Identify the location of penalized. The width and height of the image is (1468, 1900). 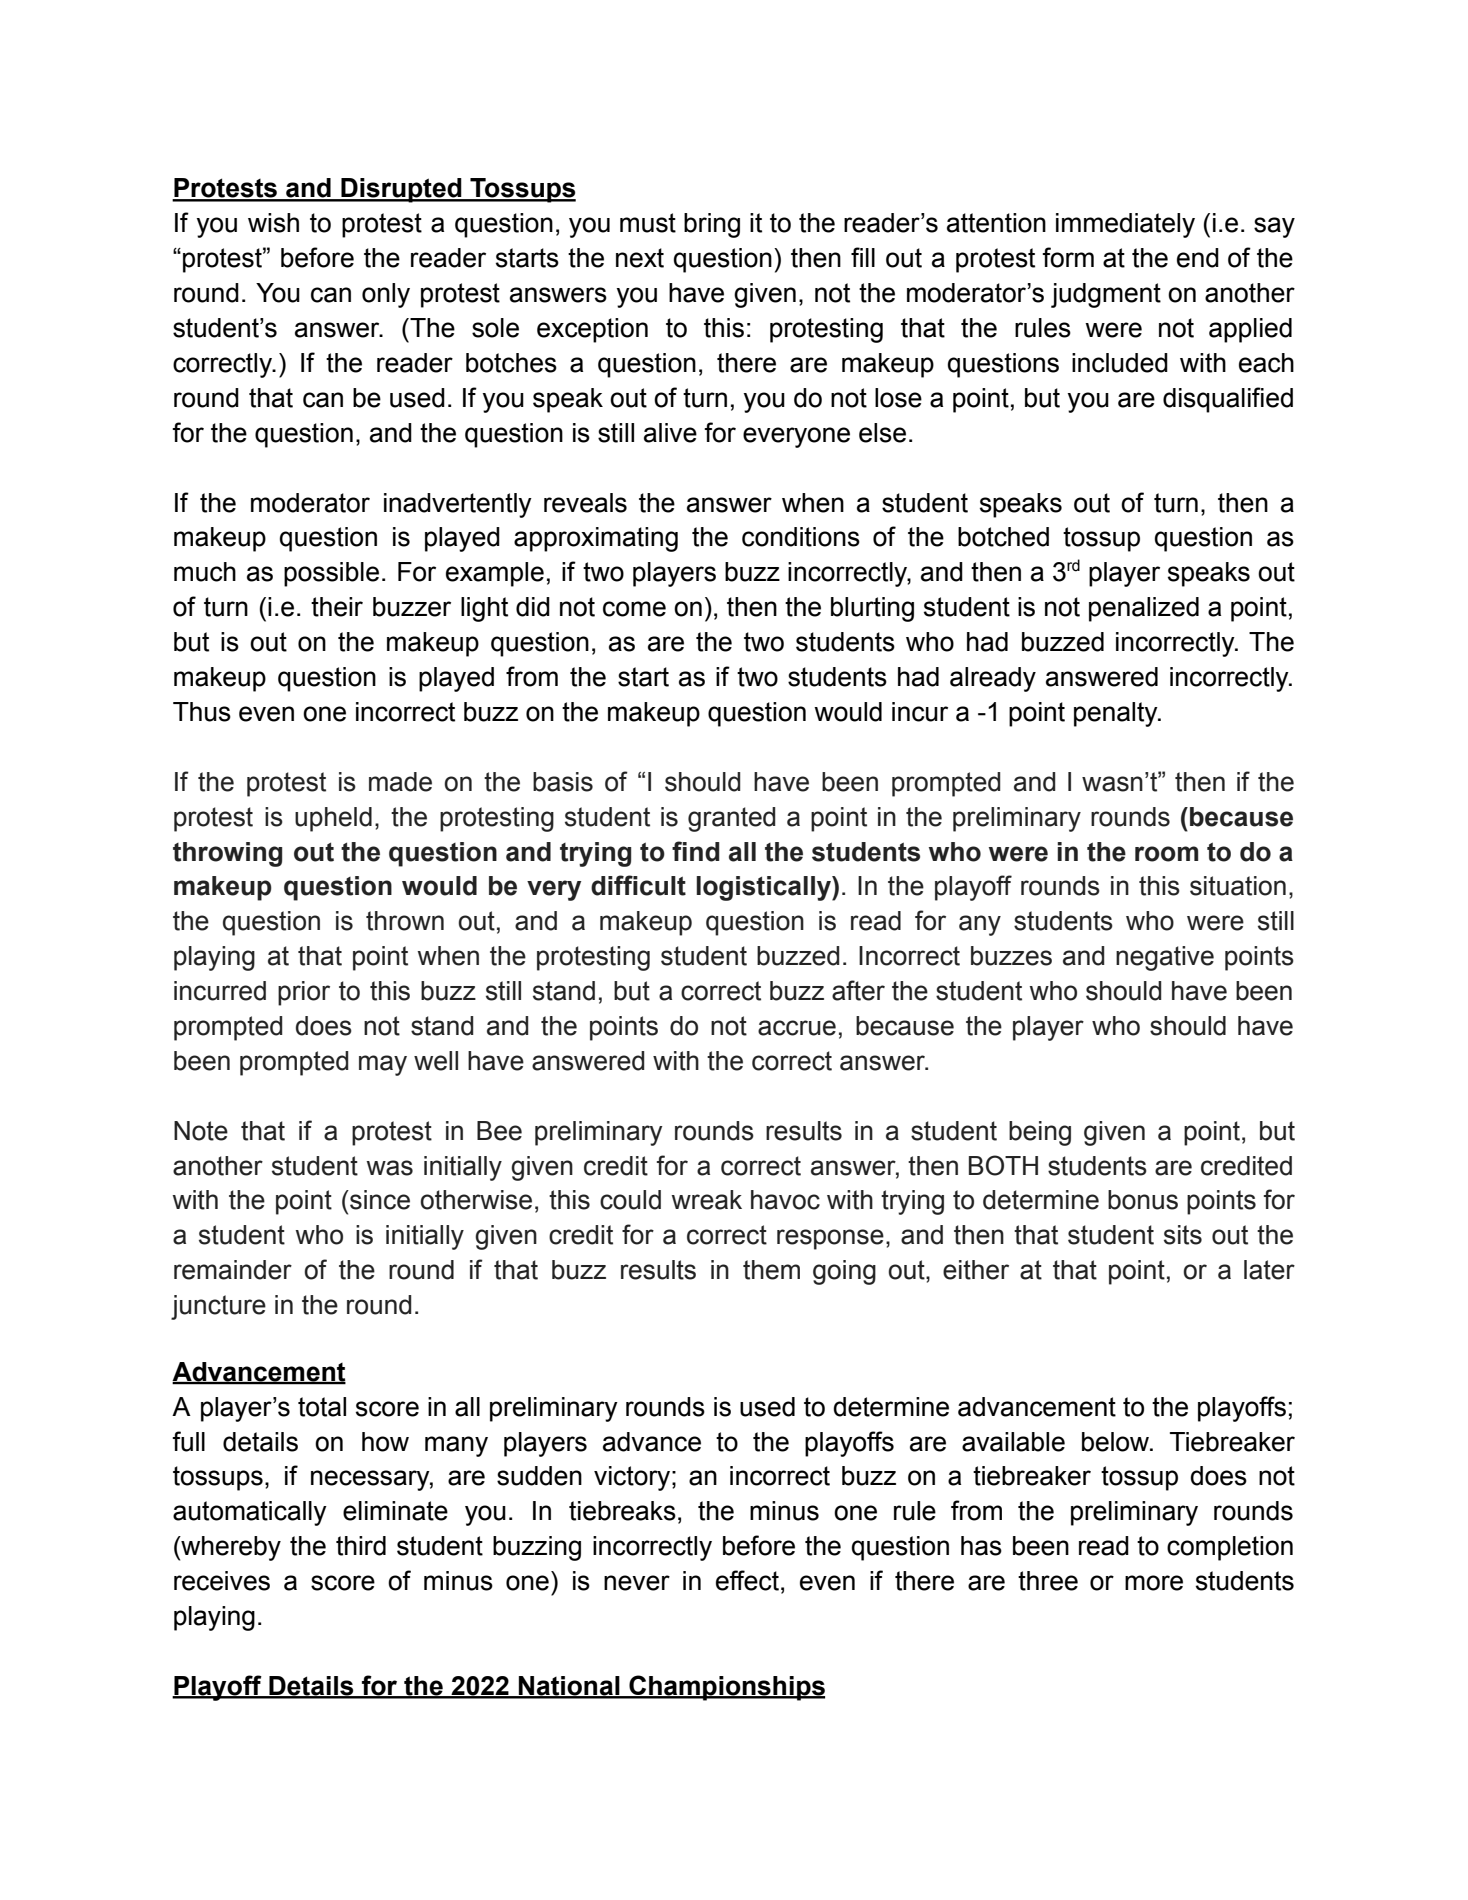
(1144, 609).
